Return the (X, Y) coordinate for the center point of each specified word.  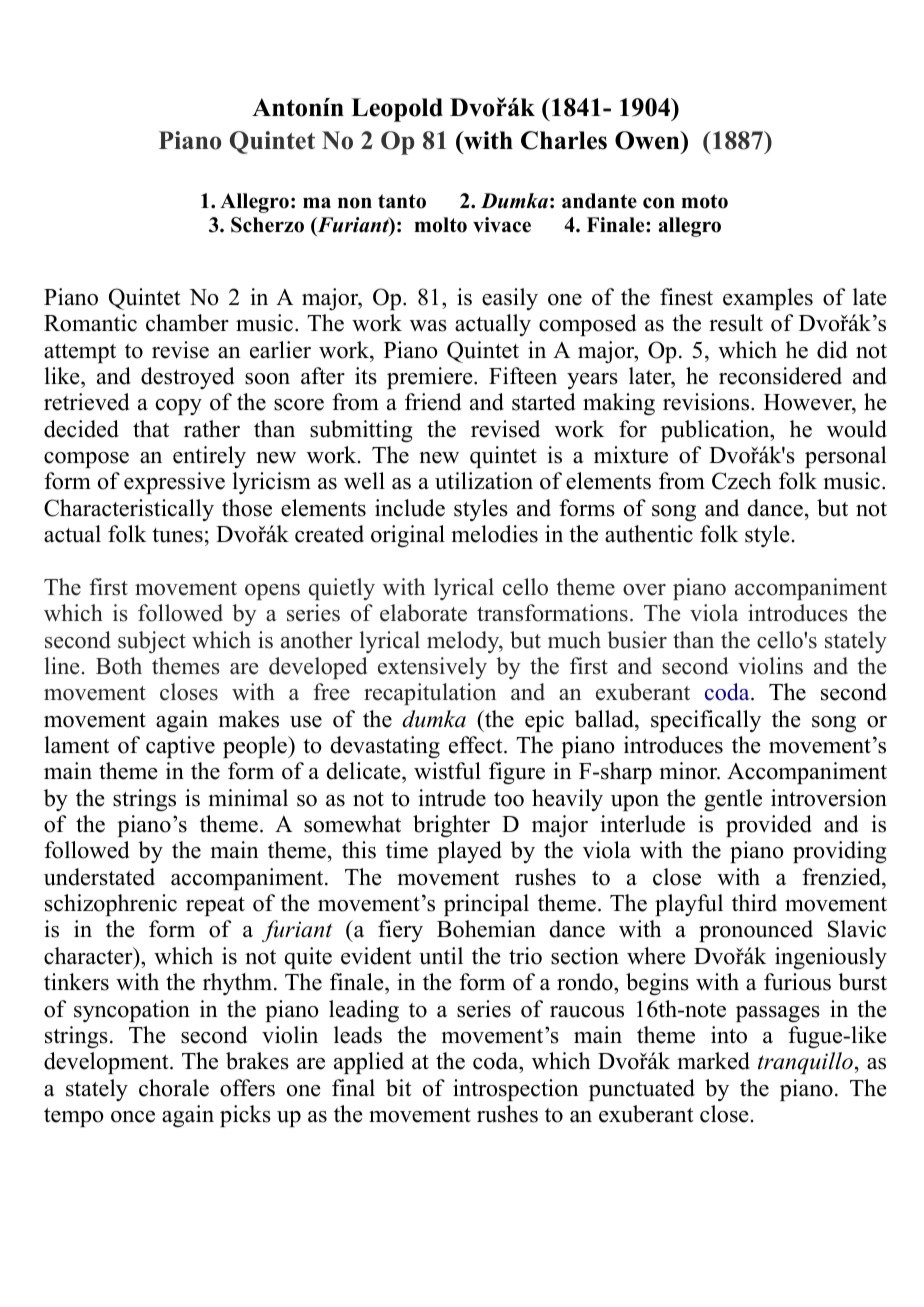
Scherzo (267, 225)
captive (180, 747)
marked (713, 1061)
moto (704, 201)
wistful (447, 771)
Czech (741, 481)
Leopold (397, 110)
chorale (174, 1088)
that (151, 428)
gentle (733, 800)
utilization (484, 481)
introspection (516, 1090)
